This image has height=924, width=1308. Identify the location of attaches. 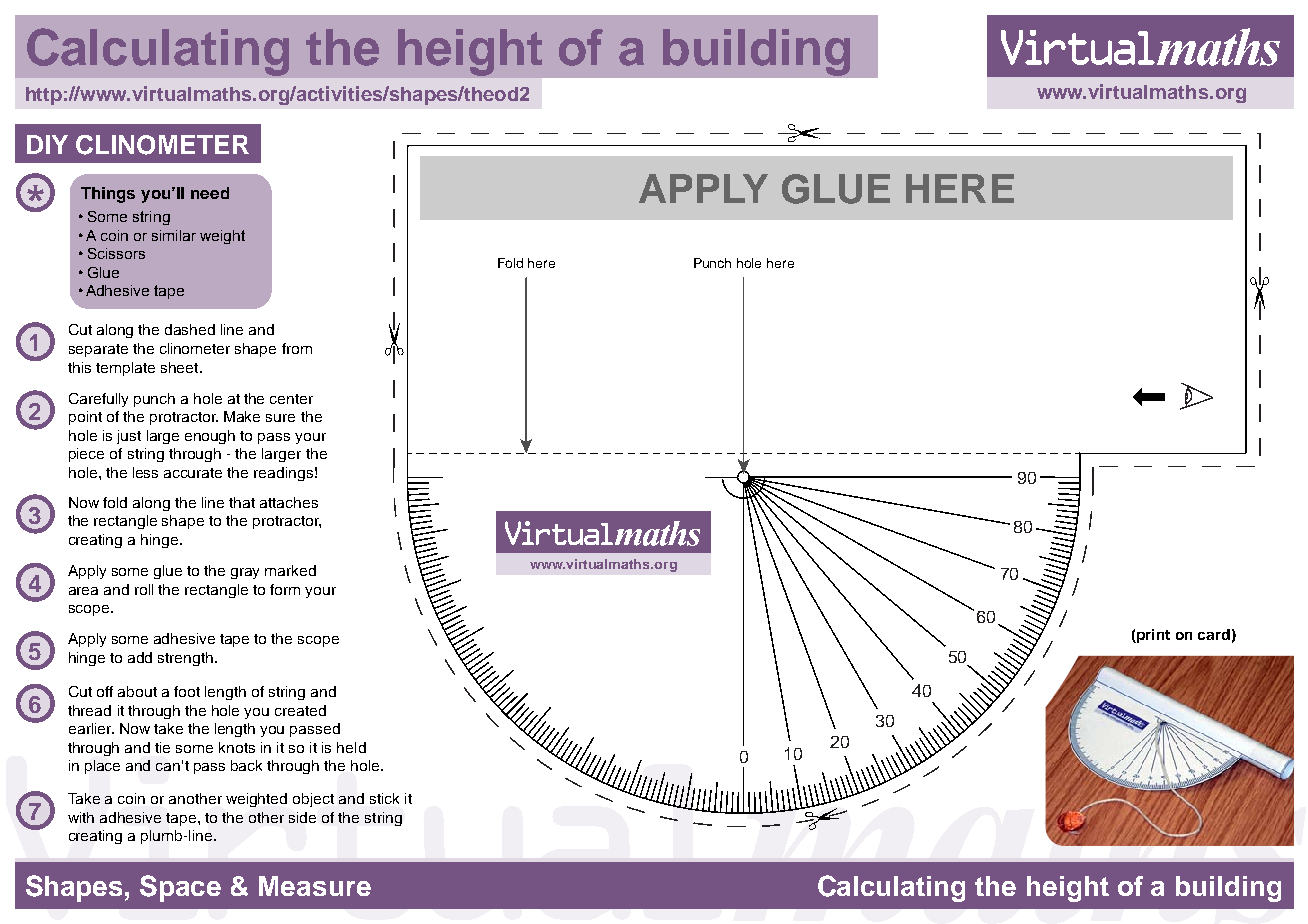
(289, 502).
